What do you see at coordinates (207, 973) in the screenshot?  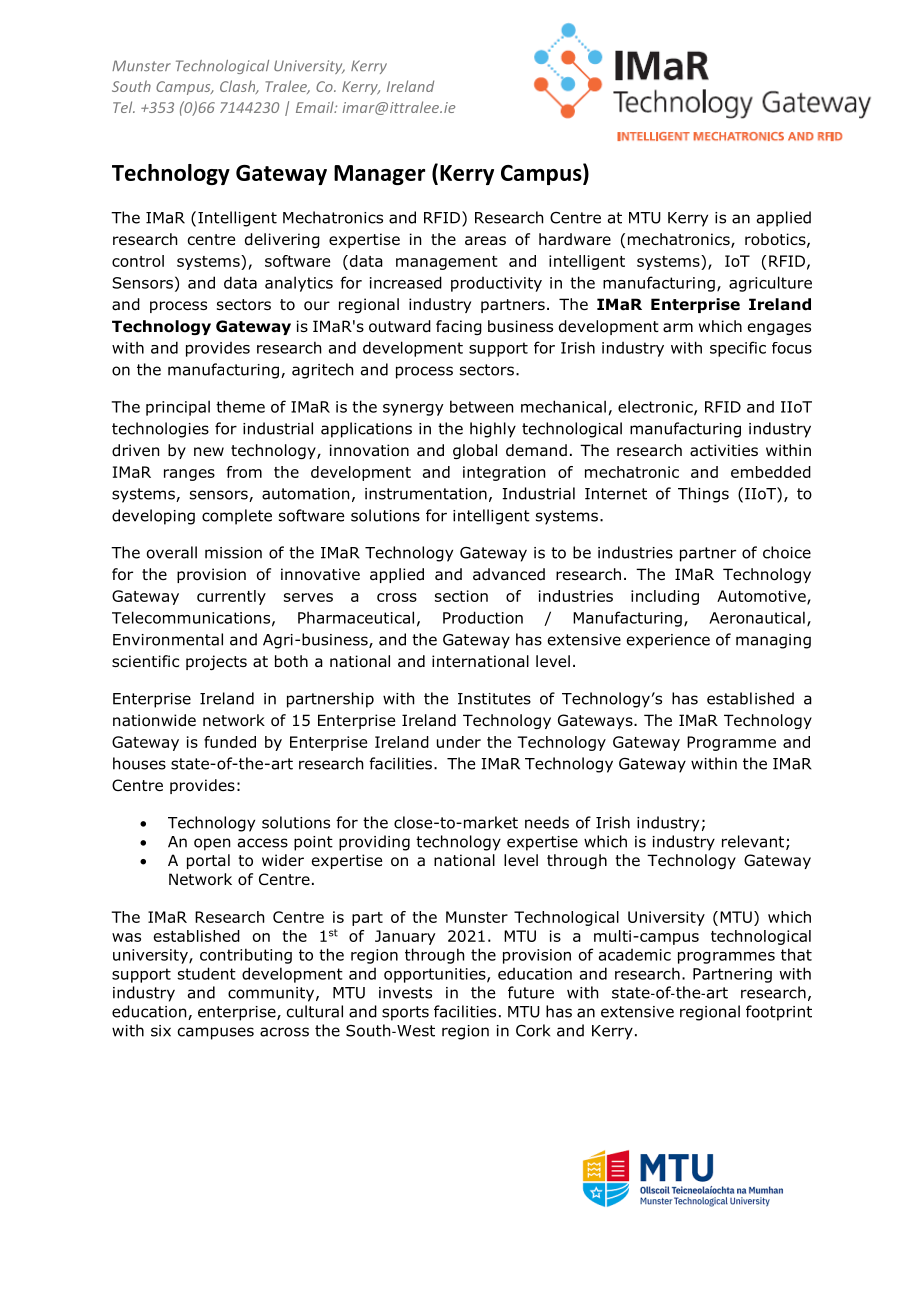 I see `student` at bounding box center [207, 973].
